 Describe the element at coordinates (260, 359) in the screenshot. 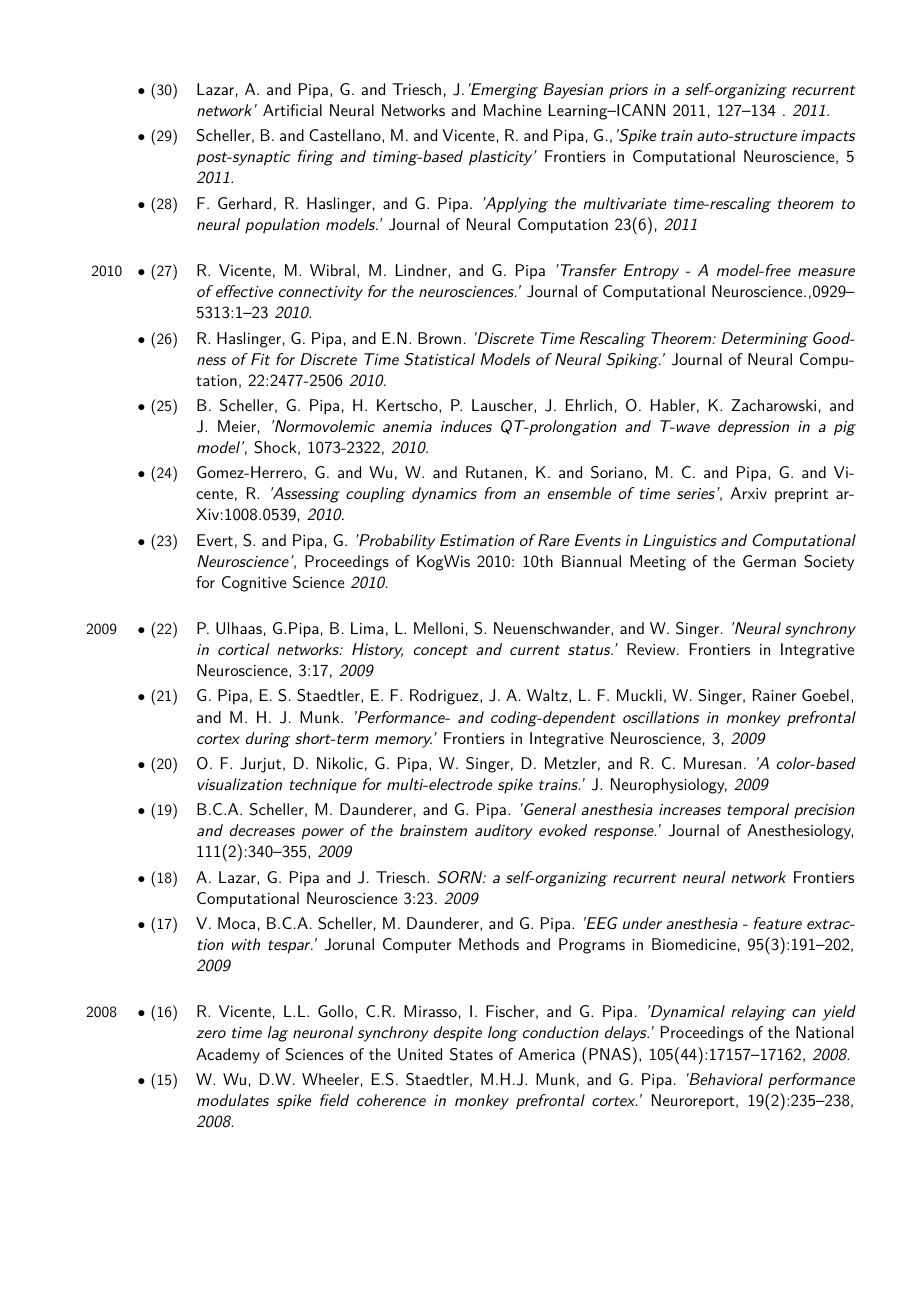

I see `Fit` at that location.
